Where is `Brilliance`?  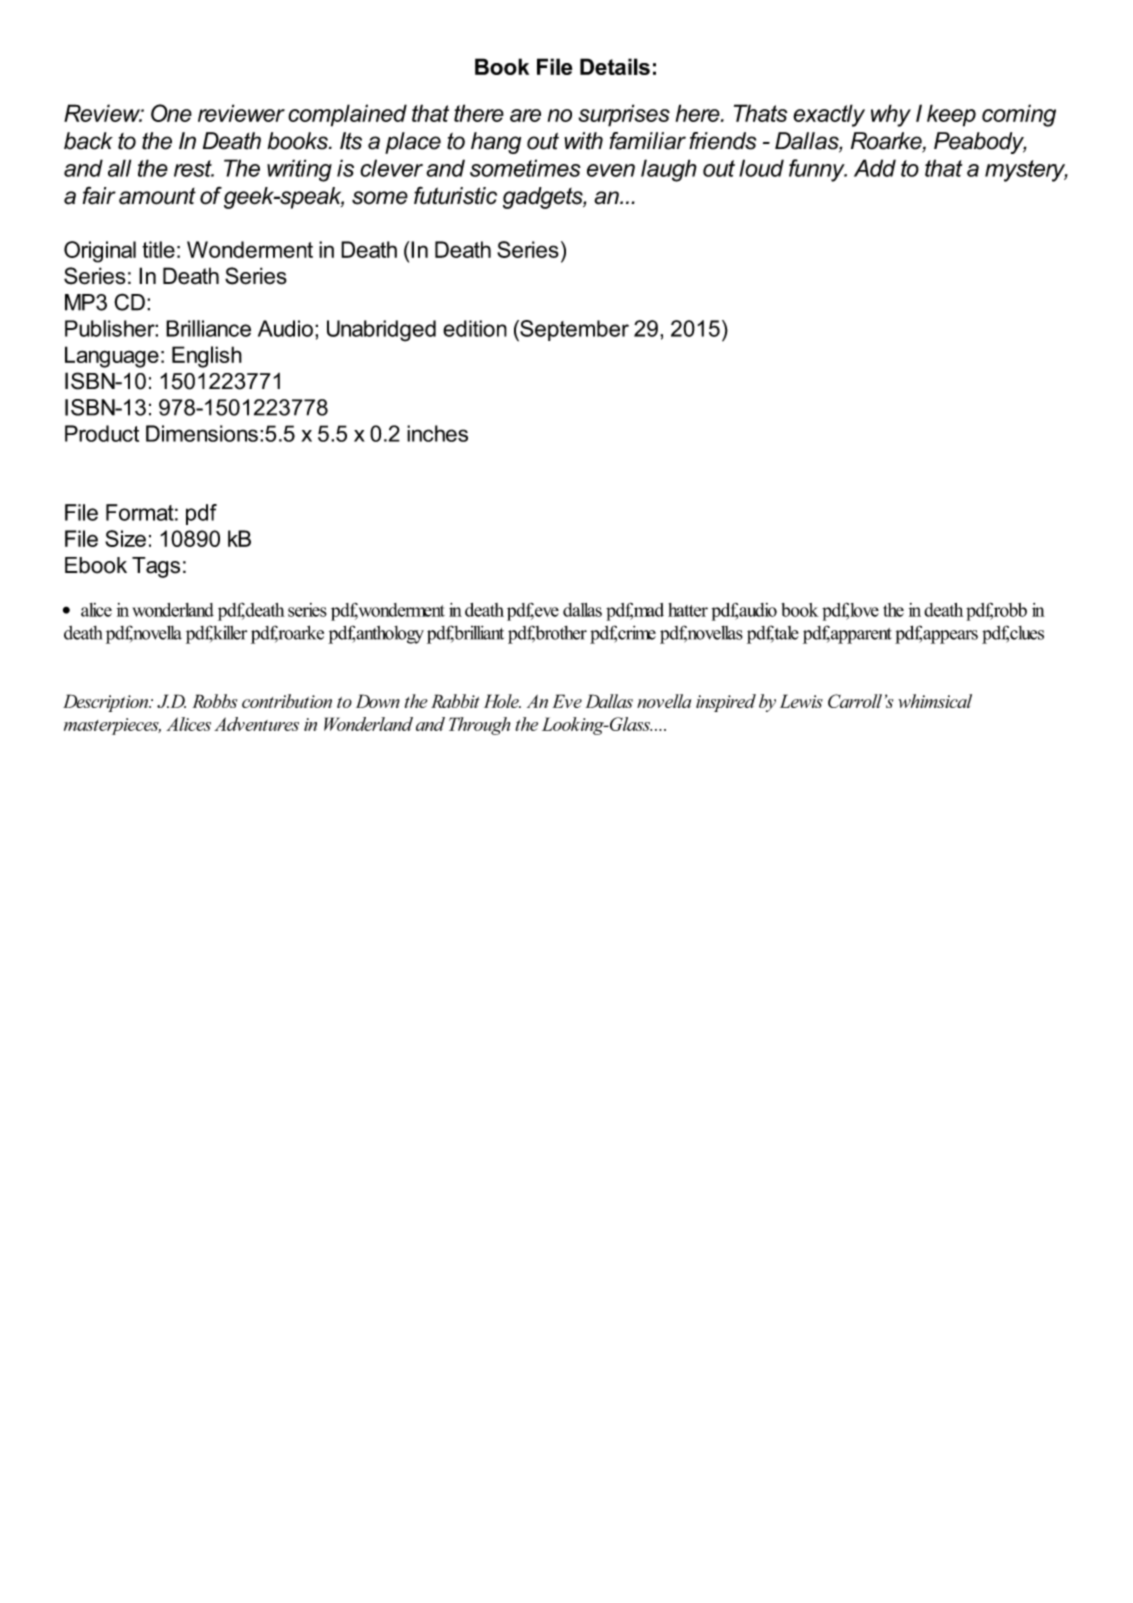 Brilliance is located at coordinates (208, 328).
